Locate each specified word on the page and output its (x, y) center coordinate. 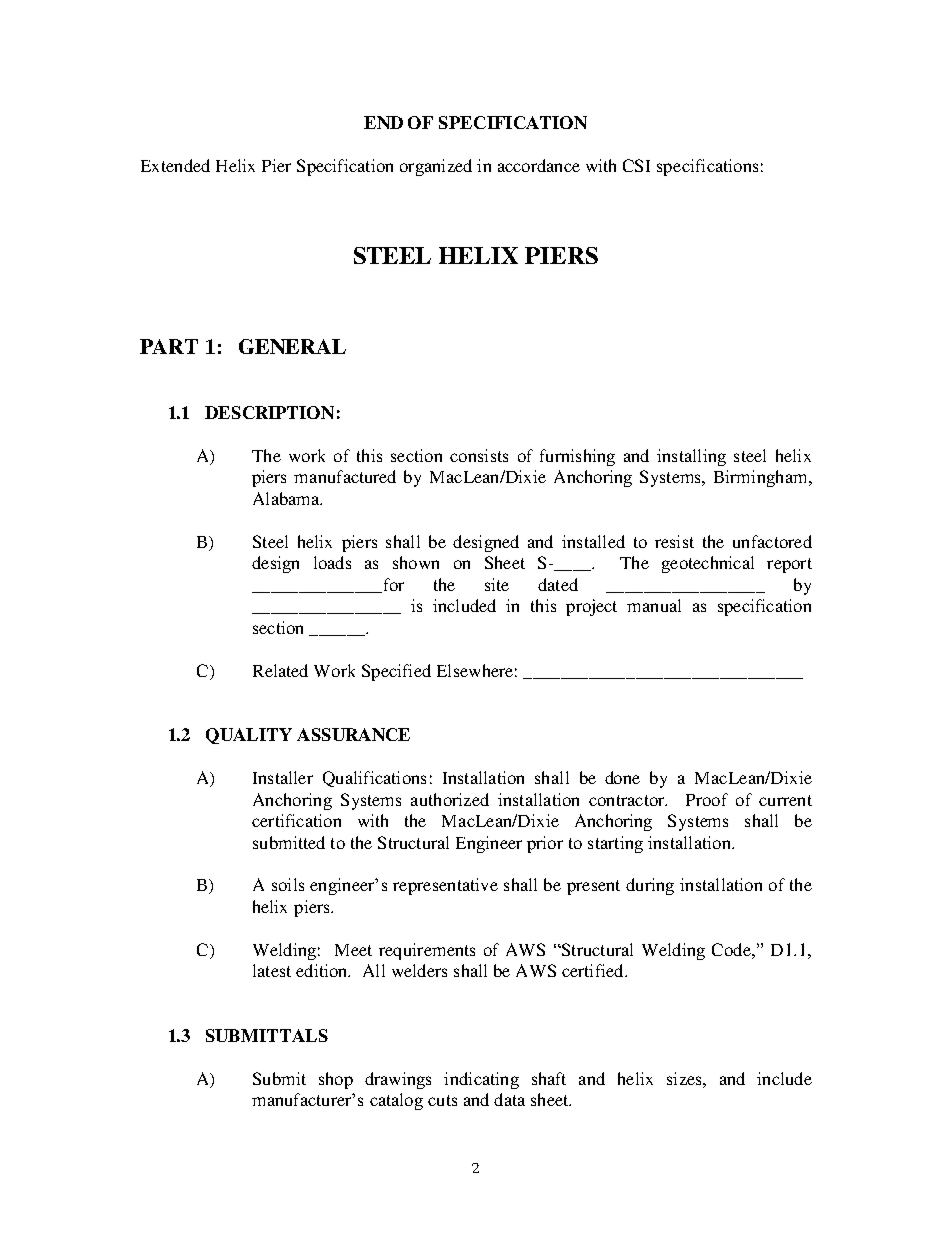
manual (654, 605)
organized (436, 167)
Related (280, 670)
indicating (481, 1080)
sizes (685, 1078)
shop (336, 1080)
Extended (175, 165)
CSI (636, 165)
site (497, 584)
